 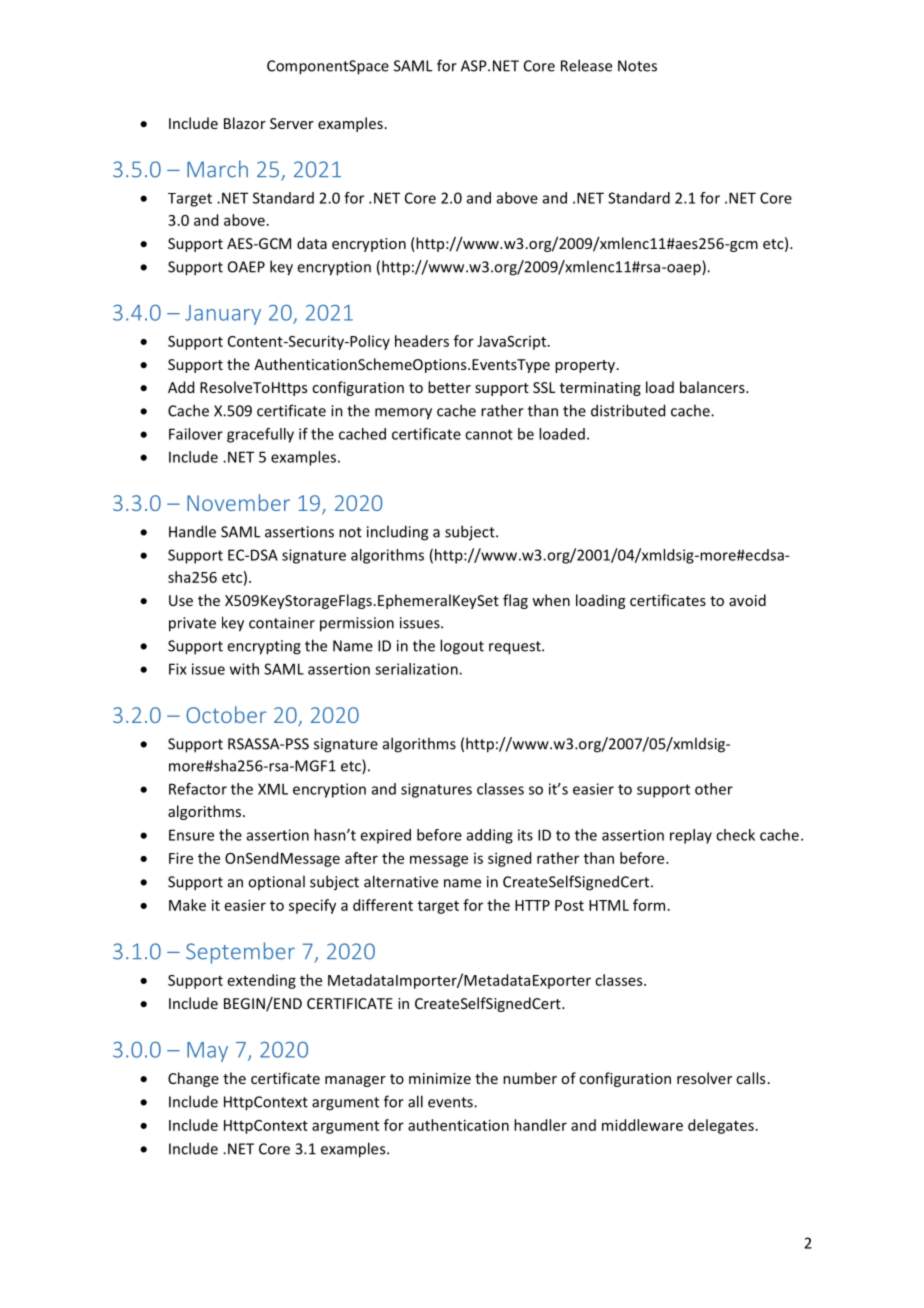 What do you see at coordinates (713, 387) in the screenshot?
I see `balancers` at bounding box center [713, 387].
